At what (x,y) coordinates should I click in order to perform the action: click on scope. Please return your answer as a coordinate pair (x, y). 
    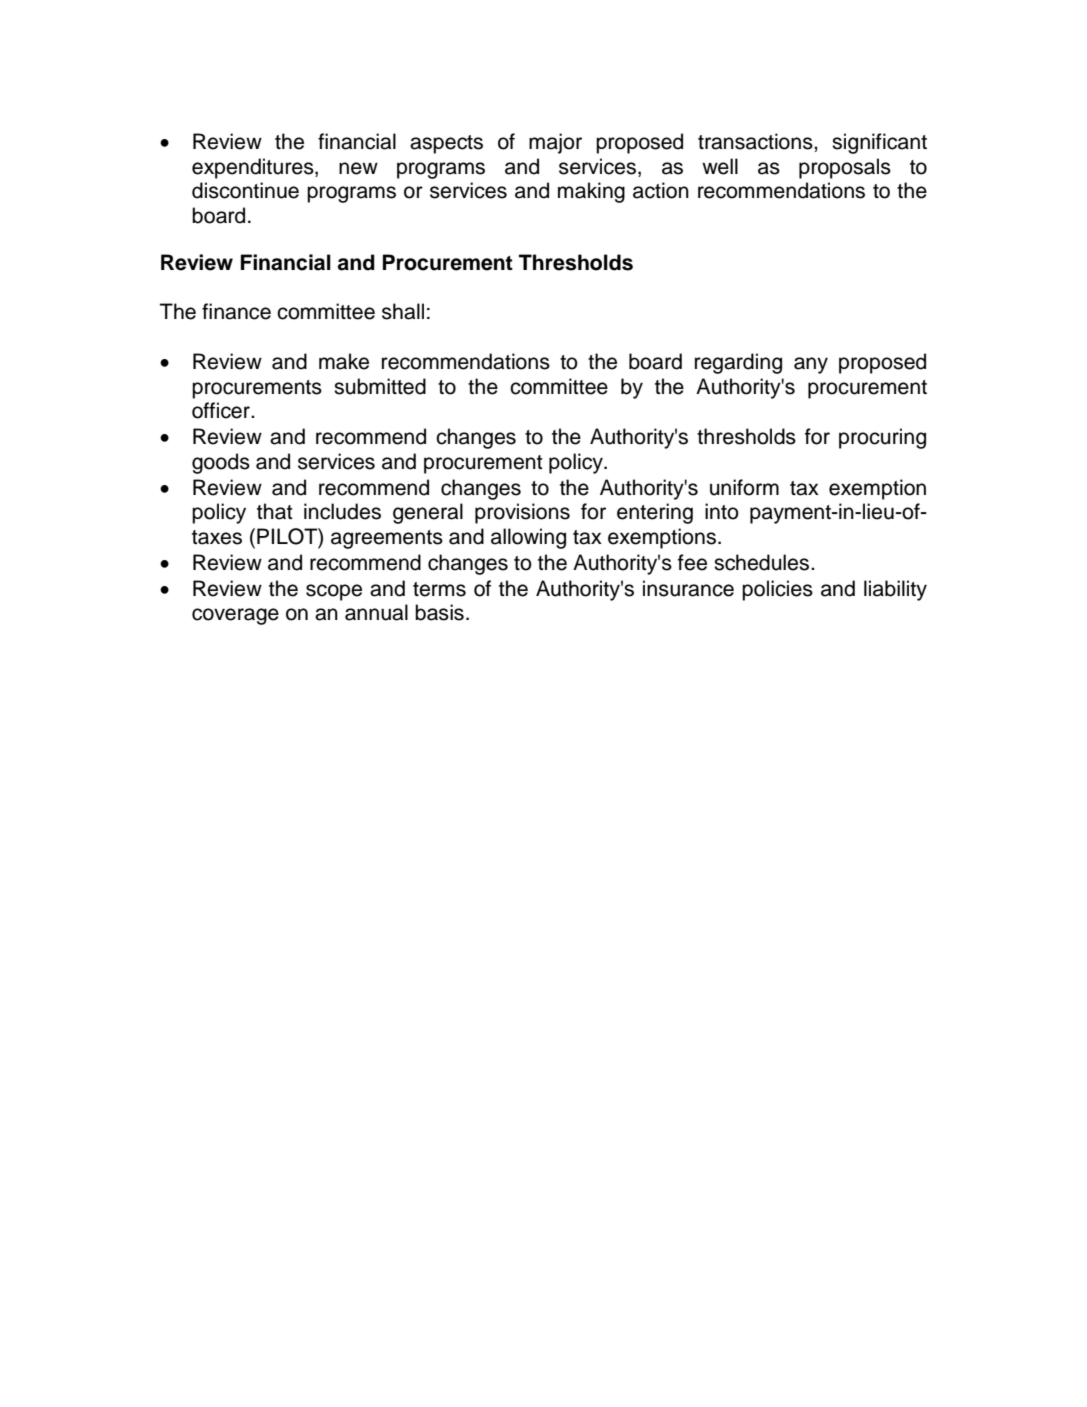
    Looking at the image, I should click on (334, 592).
